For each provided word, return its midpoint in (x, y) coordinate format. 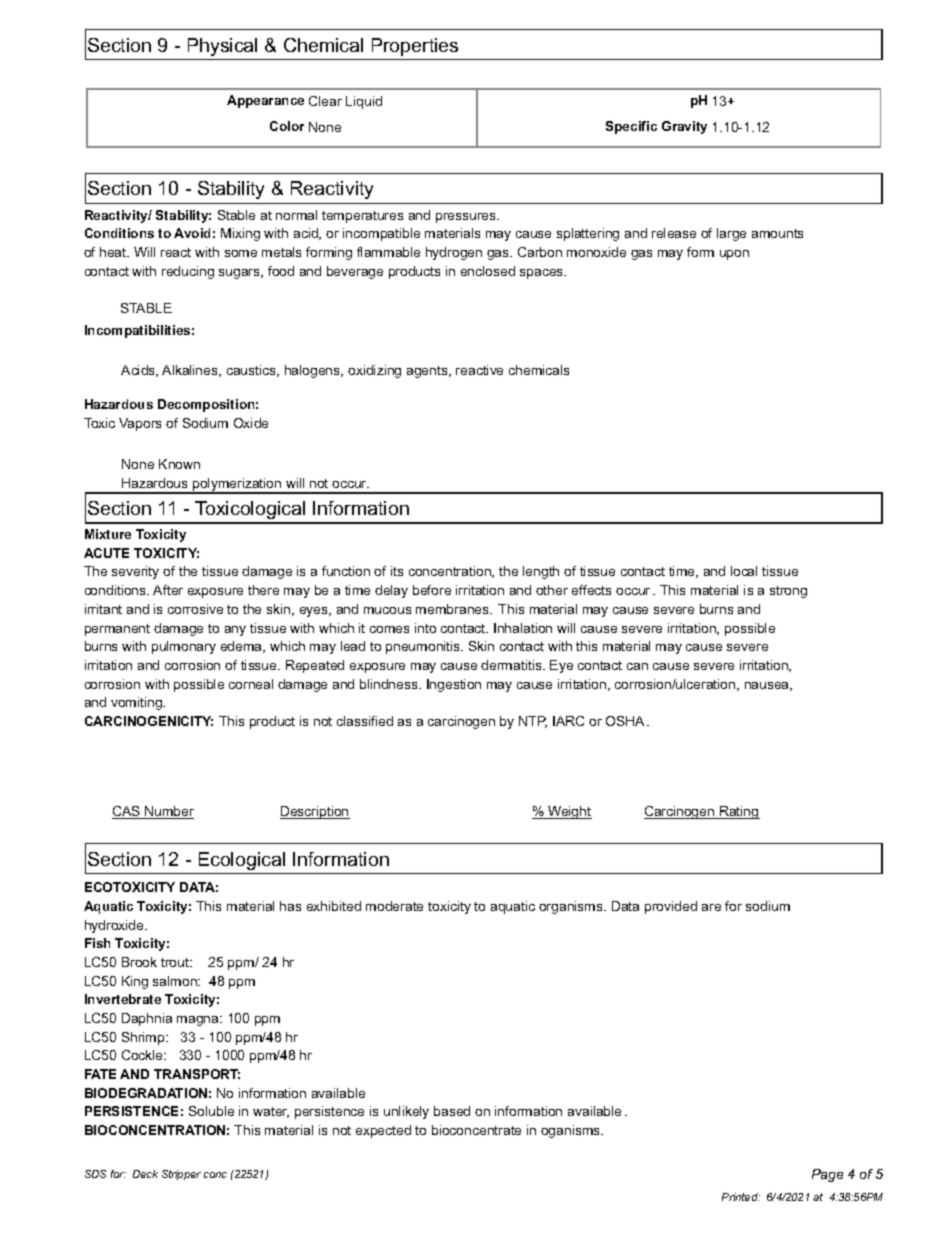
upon (734, 255)
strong (788, 592)
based (452, 1111)
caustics (252, 371)
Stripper (181, 1175)
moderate (394, 906)
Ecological (242, 861)
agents (428, 372)
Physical (222, 47)
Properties (415, 47)
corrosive (195, 609)
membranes (453, 609)
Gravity (684, 127)
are (711, 907)
